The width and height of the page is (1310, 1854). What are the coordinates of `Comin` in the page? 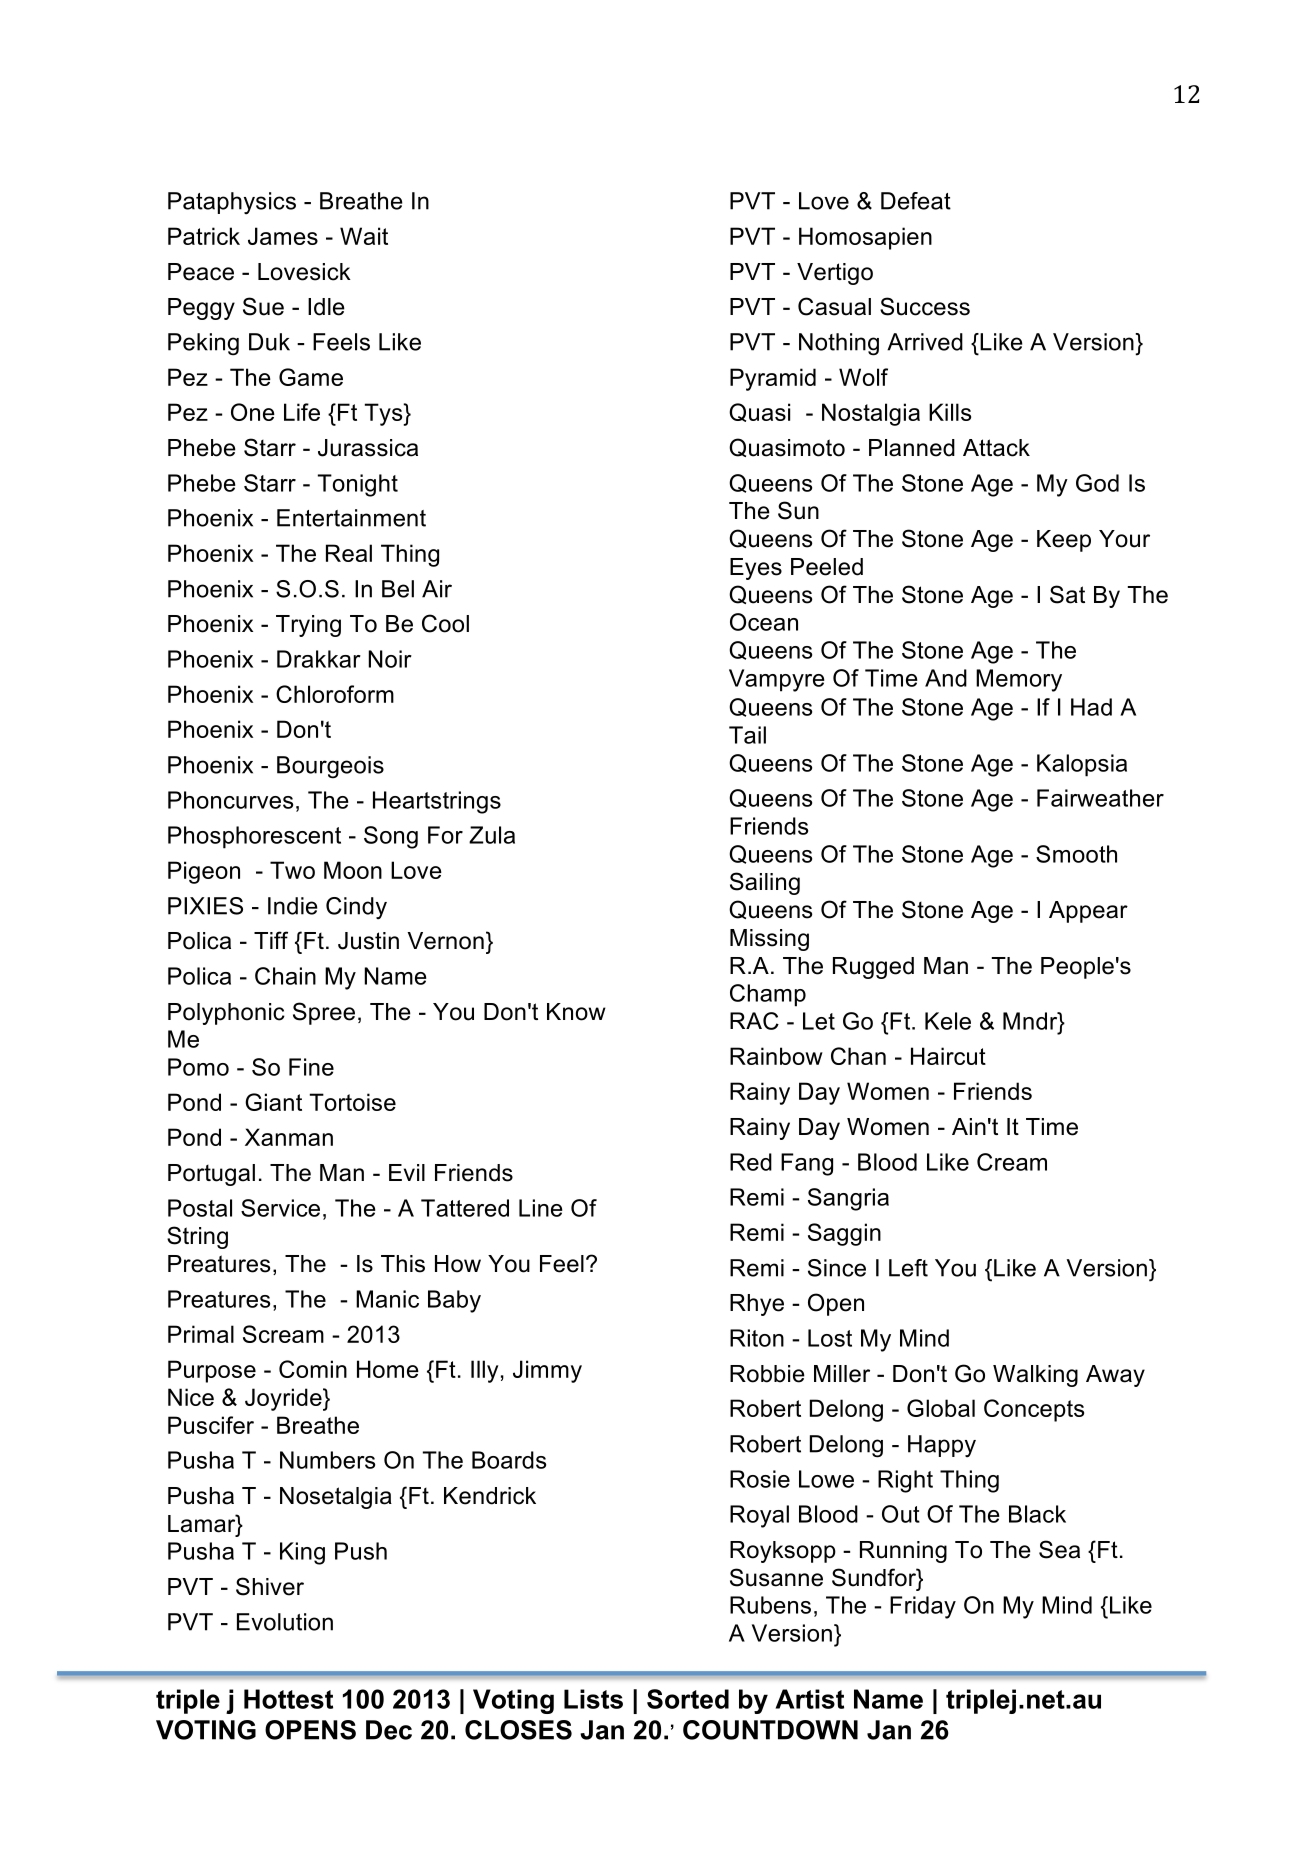 It's located at (313, 1369).
